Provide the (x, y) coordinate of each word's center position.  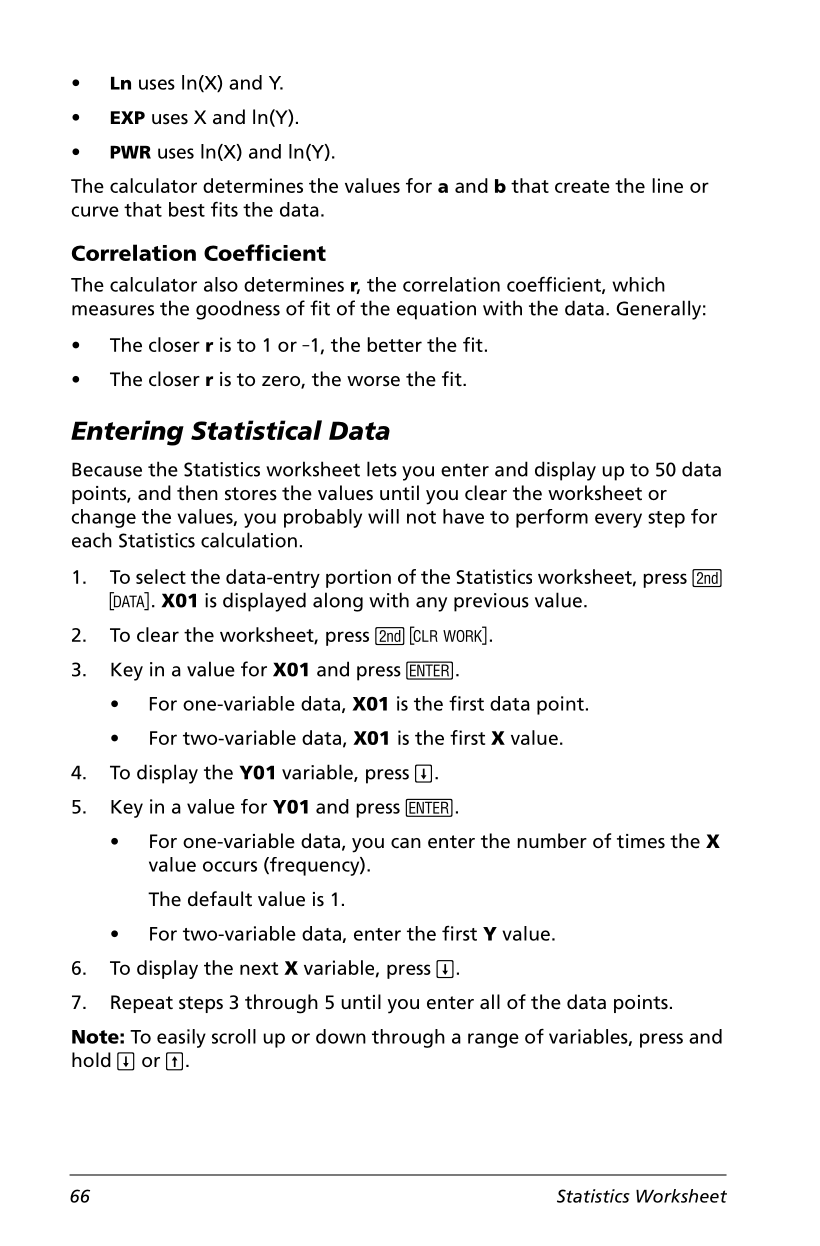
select (161, 576)
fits (224, 209)
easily (181, 1038)
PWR (130, 152)
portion (358, 578)
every (618, 520)
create (582, 186)
